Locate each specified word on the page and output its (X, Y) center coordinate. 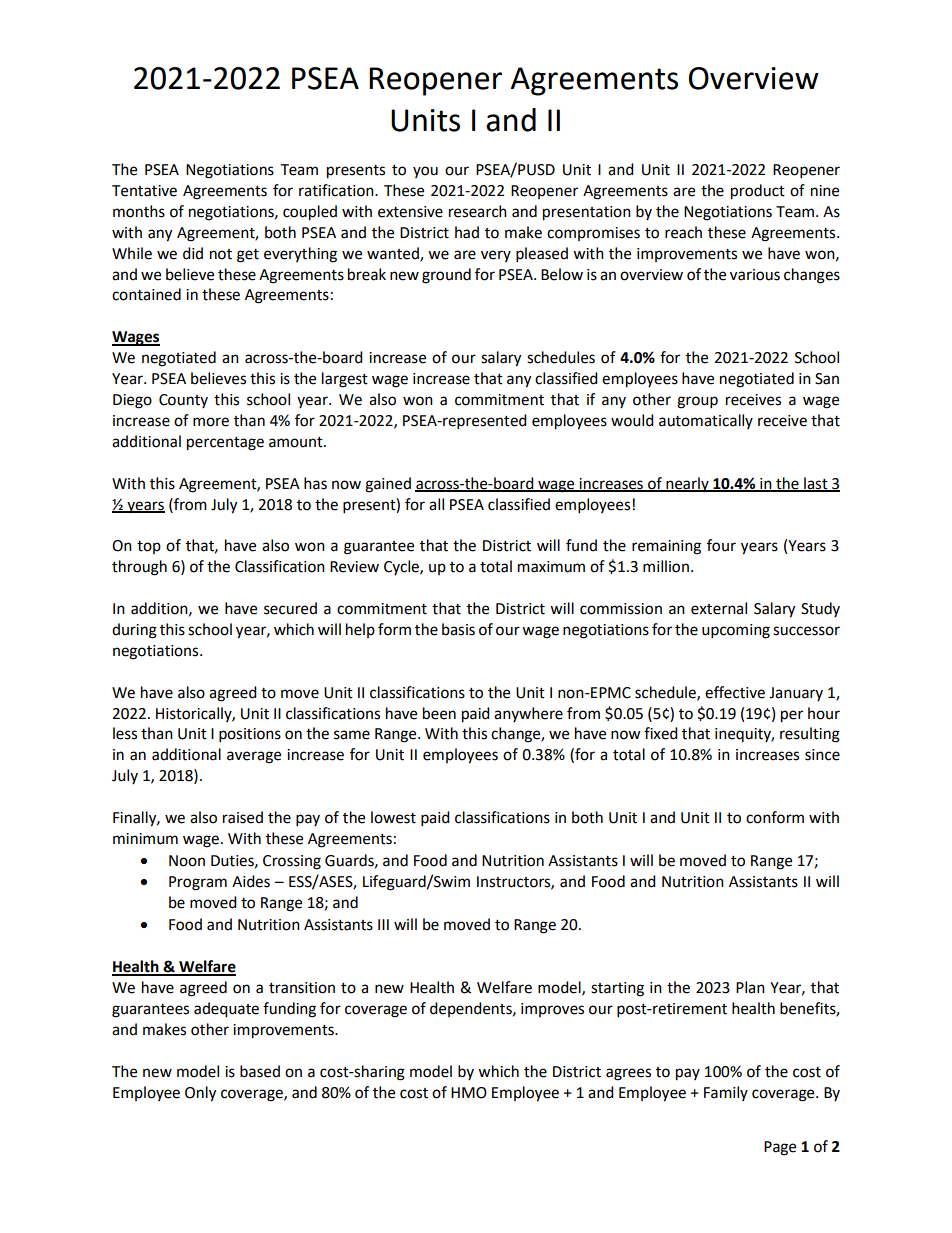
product (758, 192)
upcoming (736, 631)
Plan (750, 987)
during (134, 631)
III (383, 924)
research (478, 211)
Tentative (144, 191)
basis (458, 629)
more (211, 422)
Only (200, 1094)
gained (388, 485)
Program (198, 883)
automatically (706, 421)
